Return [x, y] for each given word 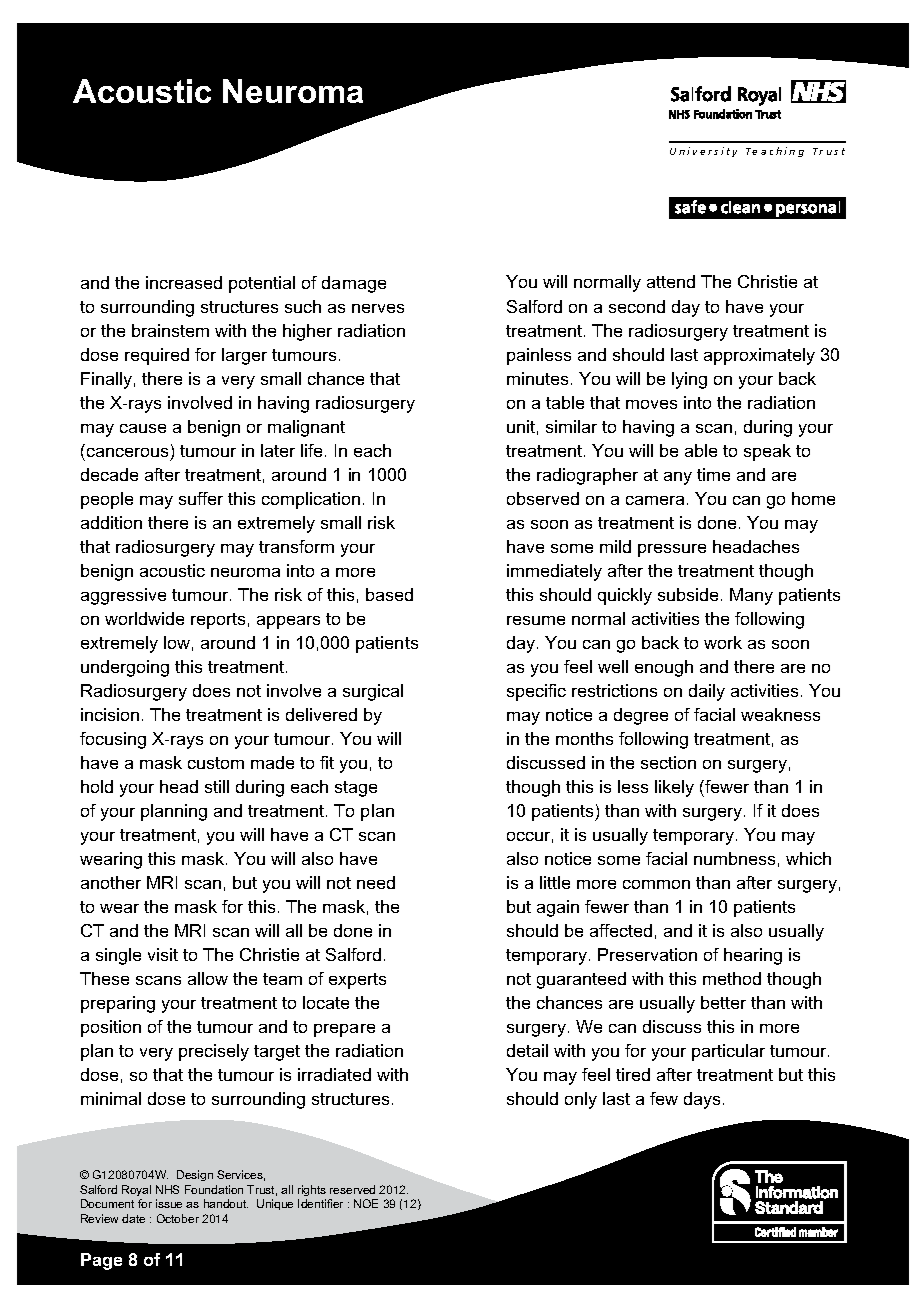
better [723, 1002]
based [389, 594]
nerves [378, 308]
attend [671, 281]
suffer [201, 498]
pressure [672, 550]
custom [216, 763]
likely [674, 788]
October [178, 1218]
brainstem [170, 330]
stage [356, 789]
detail [527, 1050]
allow [208, 978]
